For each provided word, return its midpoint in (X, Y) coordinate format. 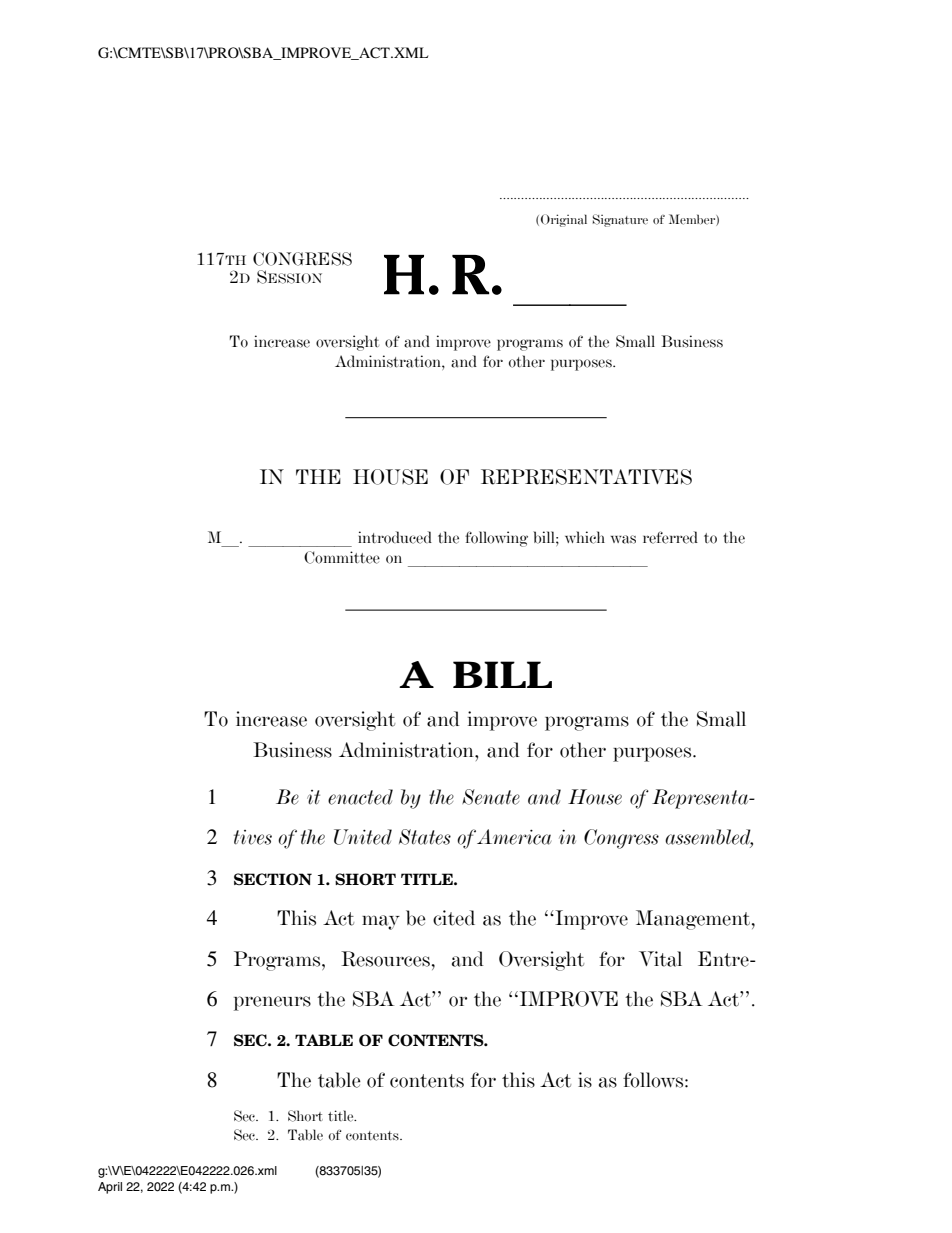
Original (564, 220)
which (585, 537)
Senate (491, 797)
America (514, 837)
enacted (360, 797)
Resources (385, 959)
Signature (620, 220)
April (110, 1188)
